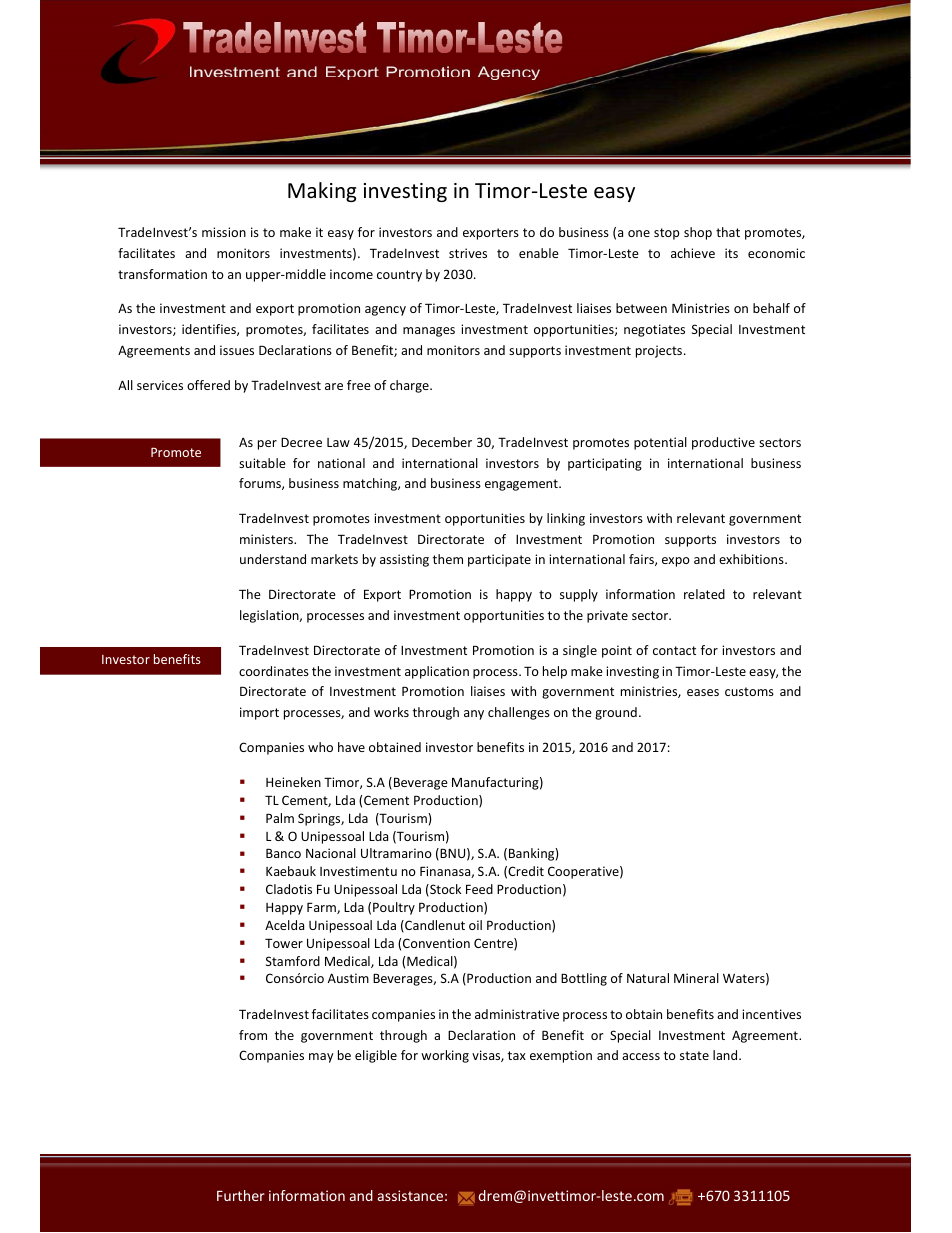 This document has width=952, height=1233. I want to click on shop, so click(698, 233).
